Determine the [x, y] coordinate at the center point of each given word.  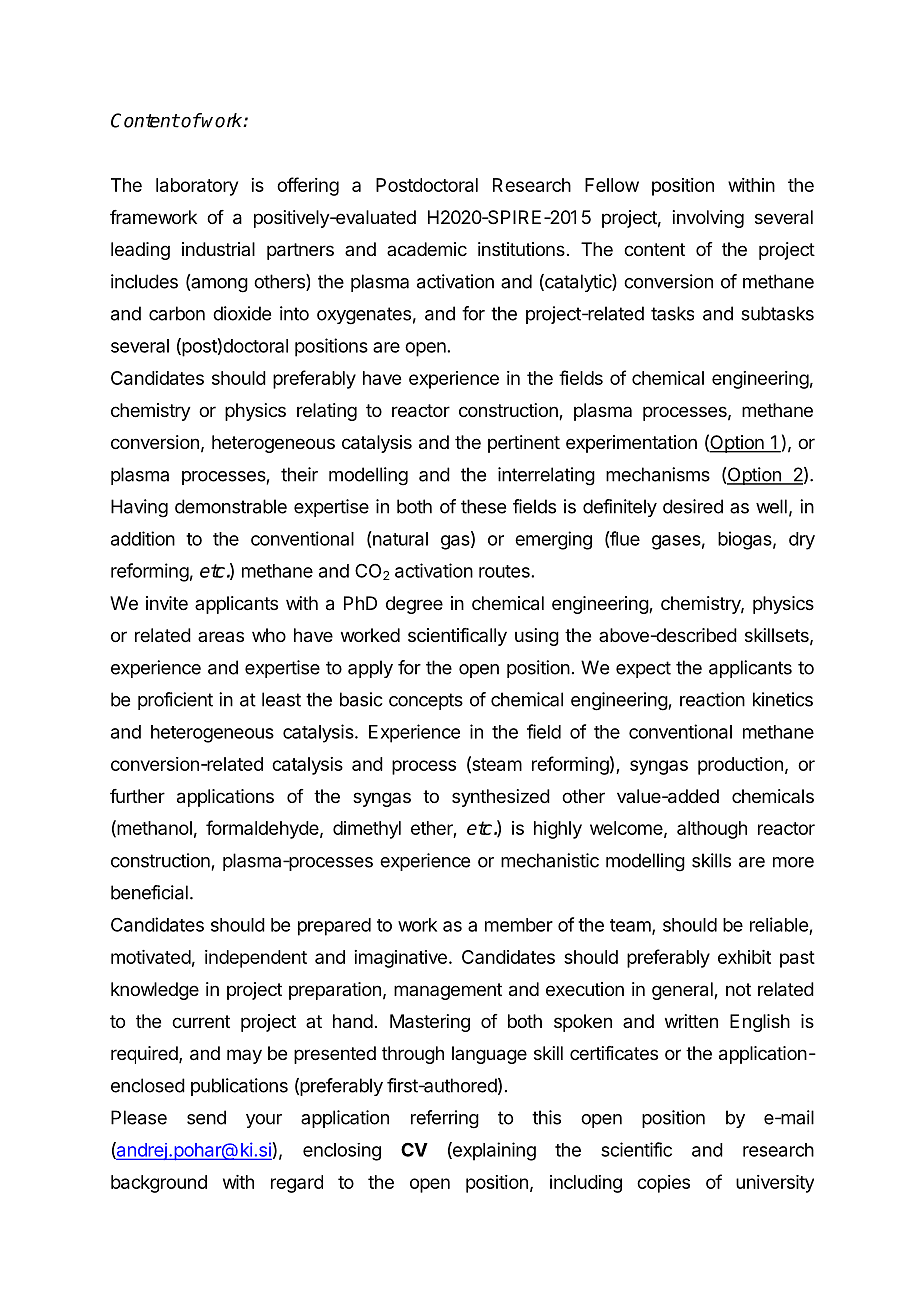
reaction [712, 699]
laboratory [197, 187]
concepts [426, 701]
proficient [175, 701]
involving [708, 219]
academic [427, 249]
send [206, 1117]
